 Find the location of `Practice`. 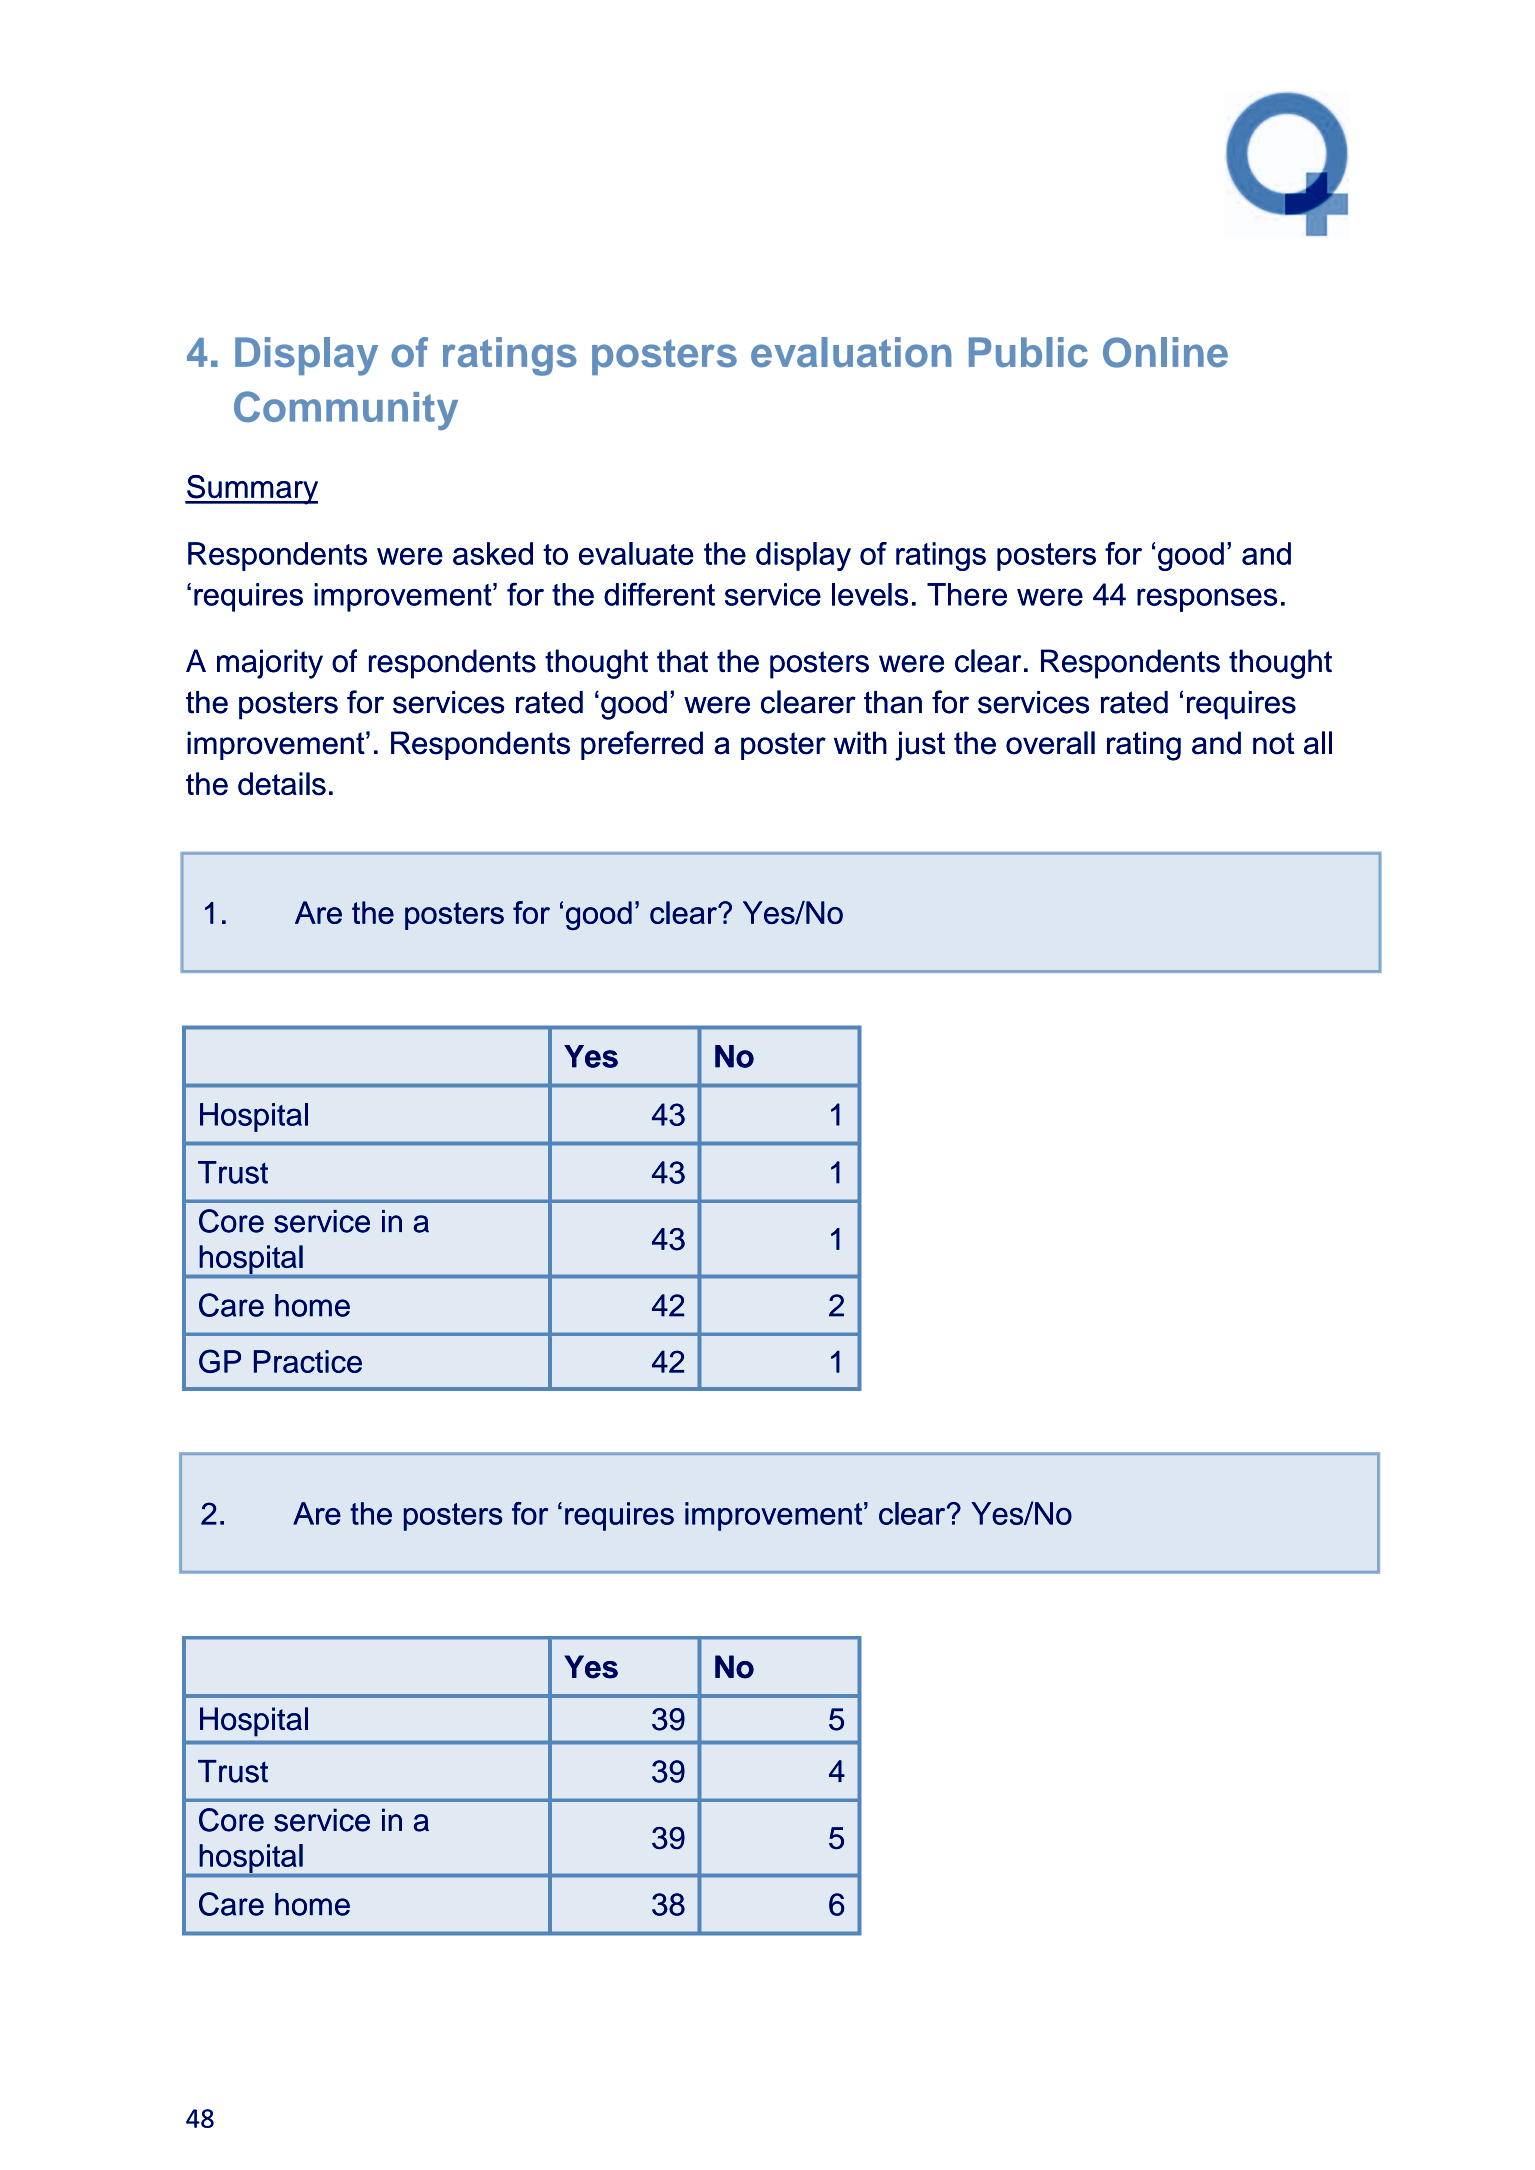

Practice is located at coordinates (308, 1361).
